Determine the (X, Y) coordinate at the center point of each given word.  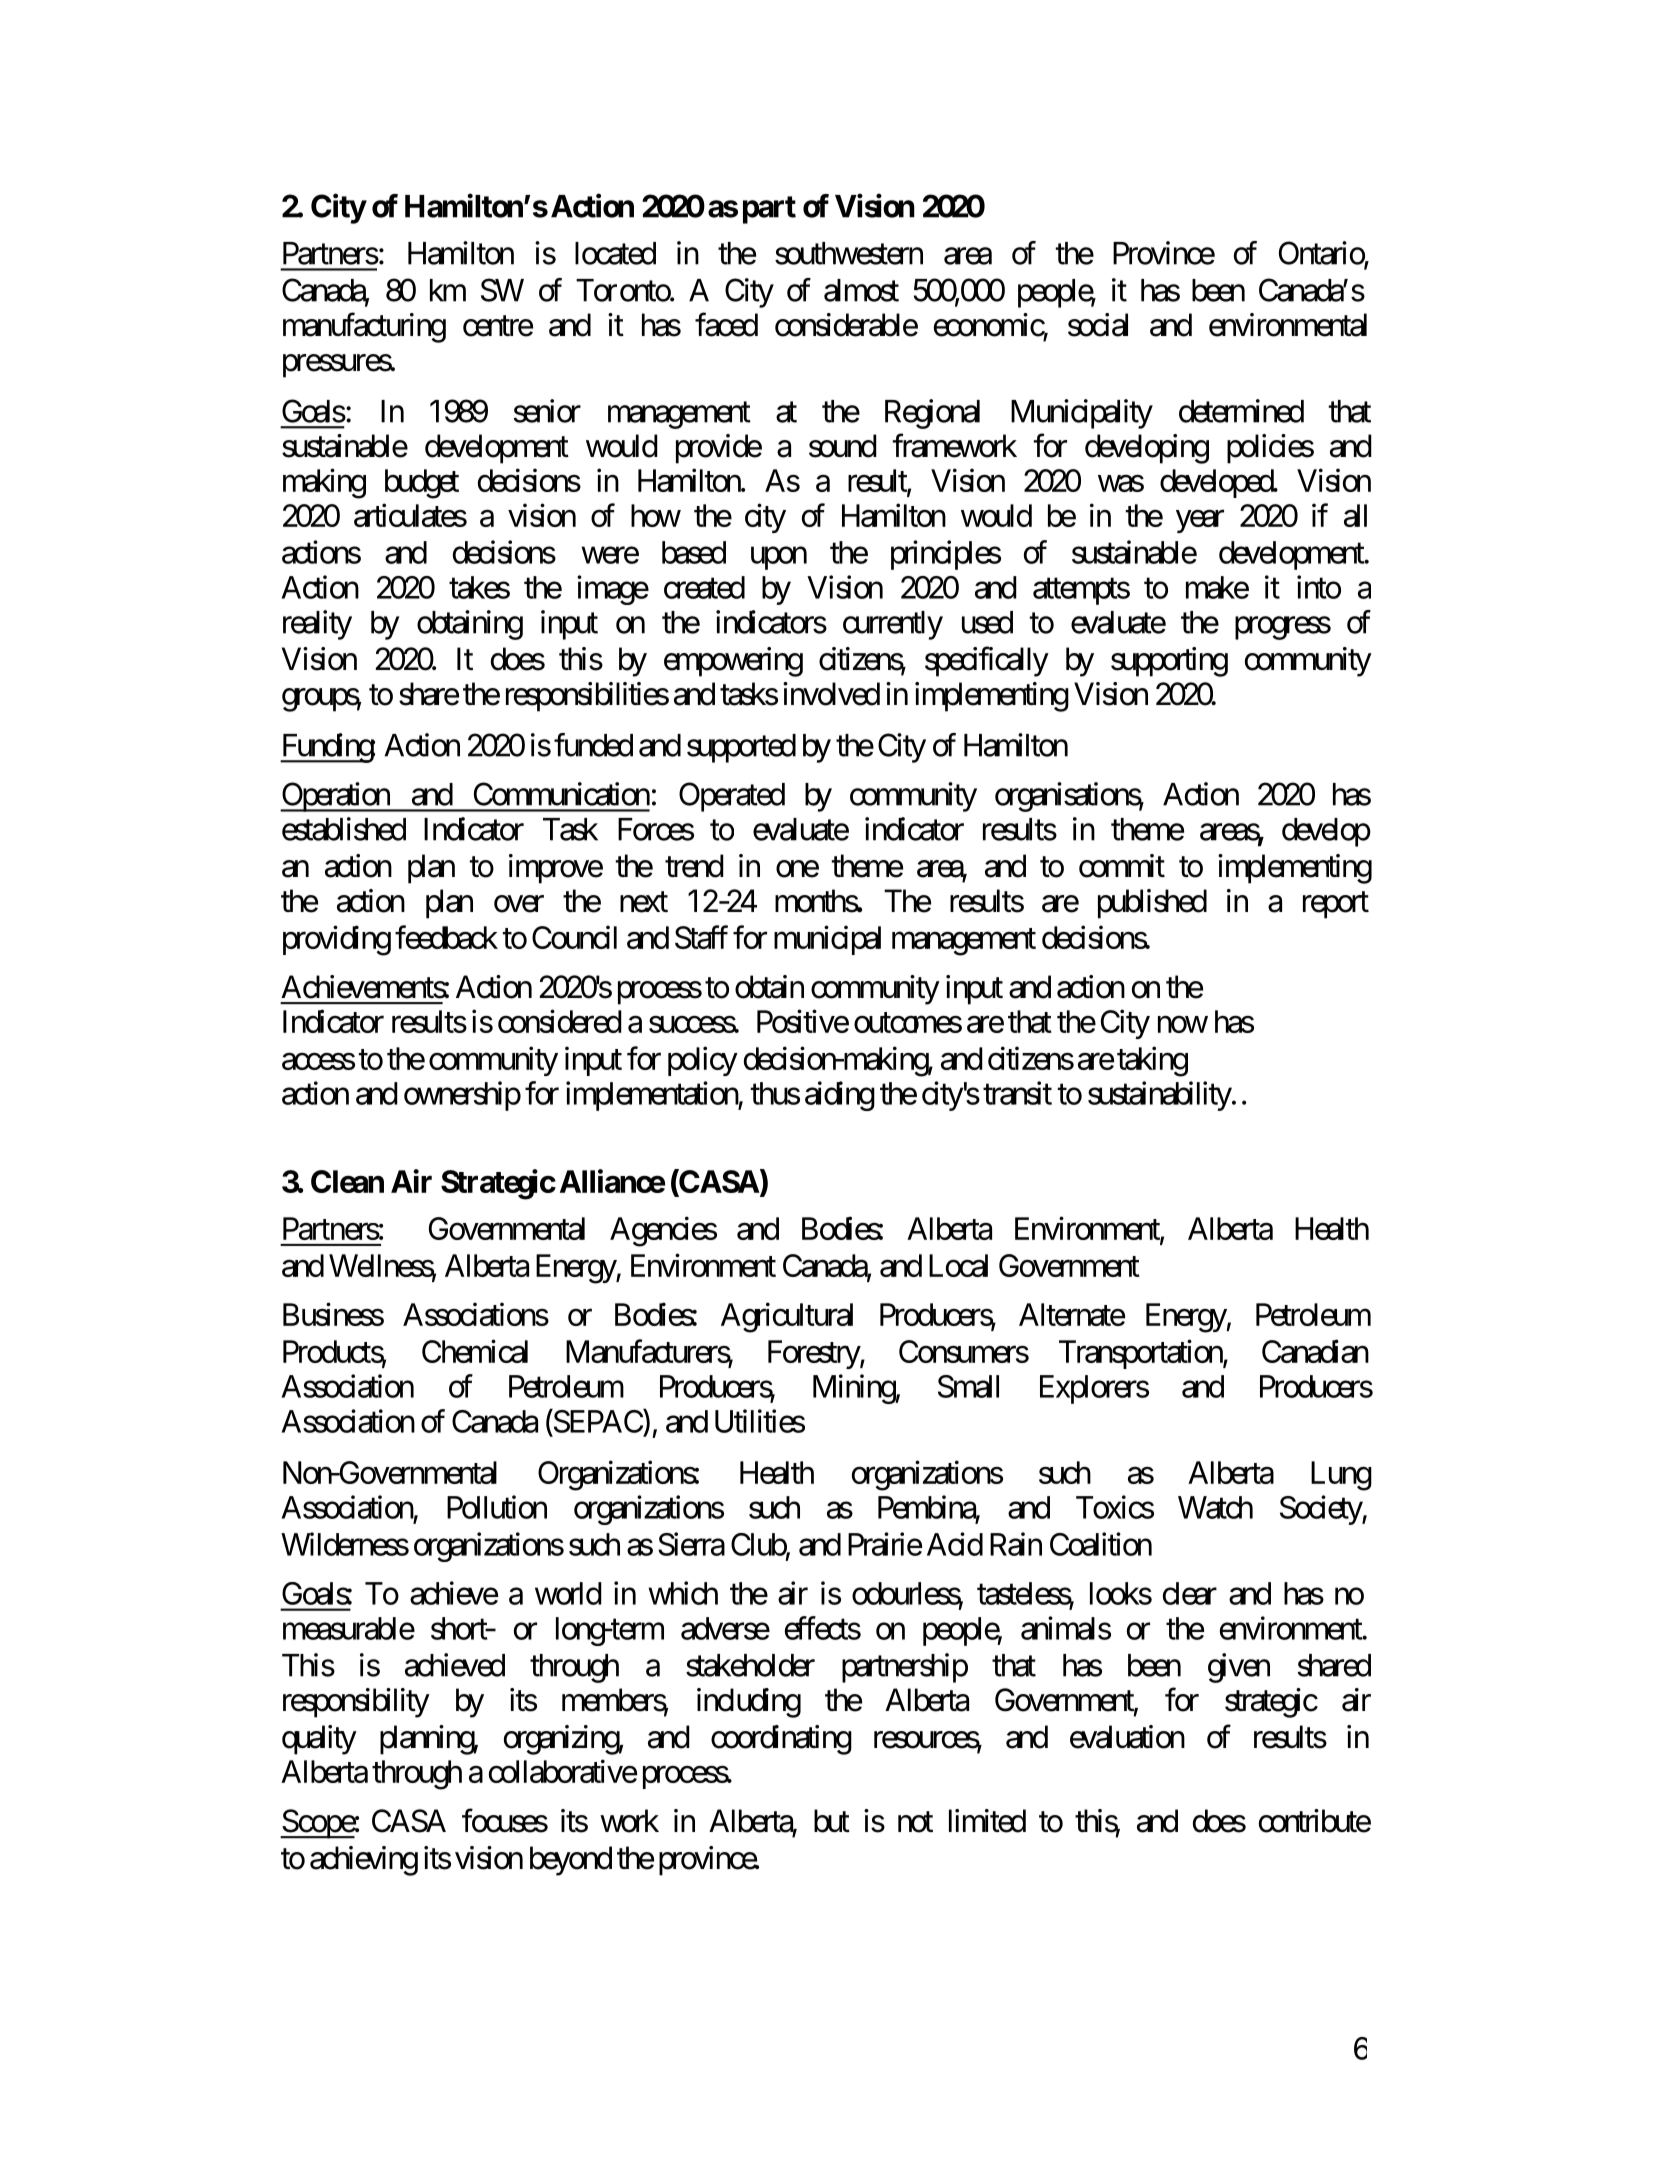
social (1098, 325)
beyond (571, 1861)
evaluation (1127, 1737)
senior (547, 411)
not (915, 1822)
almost (861, 290)
